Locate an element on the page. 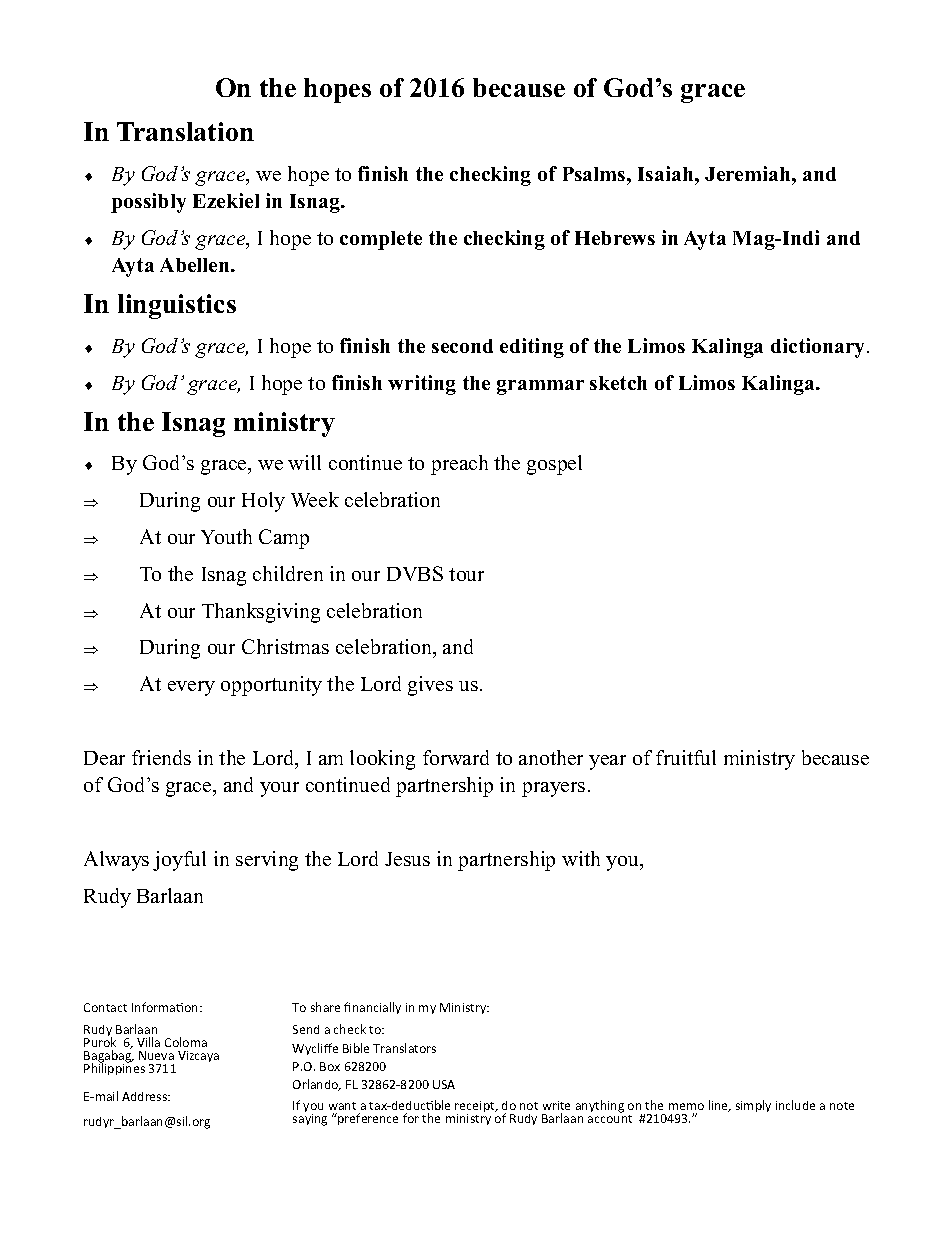 This page has width=952, height=1233. Thanksgiving is located at coordinates (261, 613).
